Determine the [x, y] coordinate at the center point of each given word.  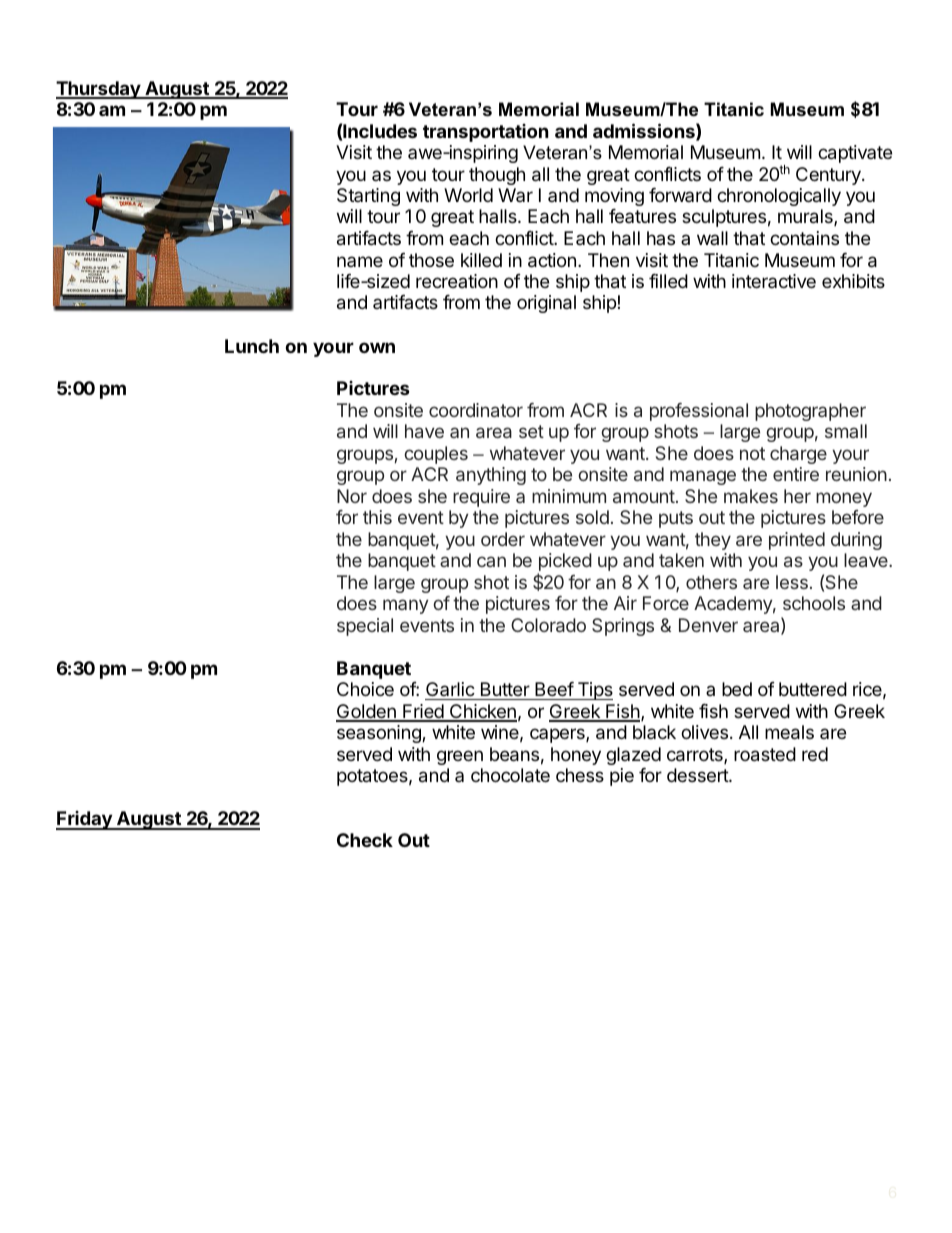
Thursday [99, 90]
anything [491, 476]
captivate [855, 154]
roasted [765, 754]
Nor [352, 496]
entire [796, 474]
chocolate [510, 775]
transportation [486, 133]
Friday [85, 820]
